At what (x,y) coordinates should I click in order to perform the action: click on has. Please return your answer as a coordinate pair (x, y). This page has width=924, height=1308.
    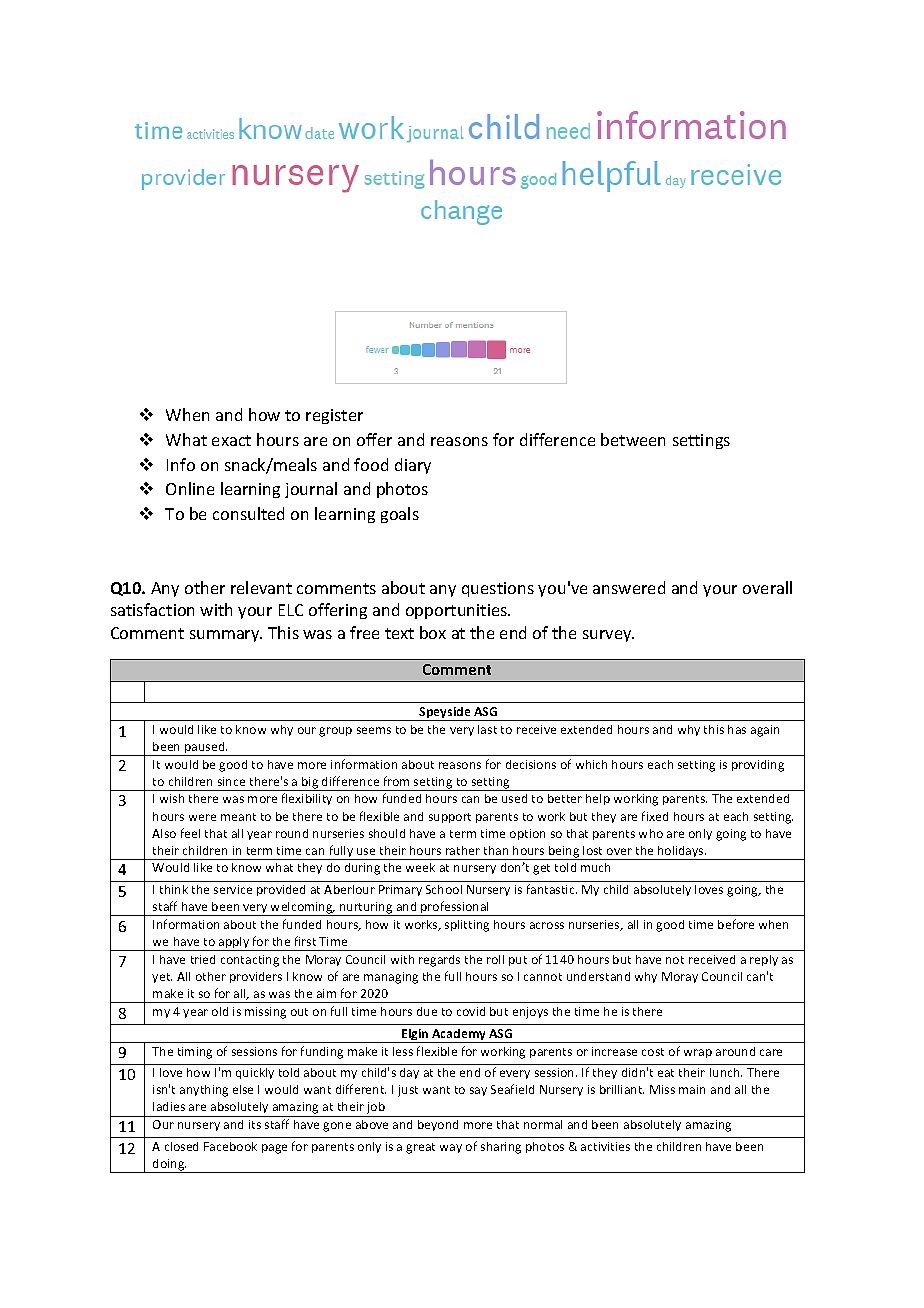
    Looking at the image, I should click on (737, 729).
